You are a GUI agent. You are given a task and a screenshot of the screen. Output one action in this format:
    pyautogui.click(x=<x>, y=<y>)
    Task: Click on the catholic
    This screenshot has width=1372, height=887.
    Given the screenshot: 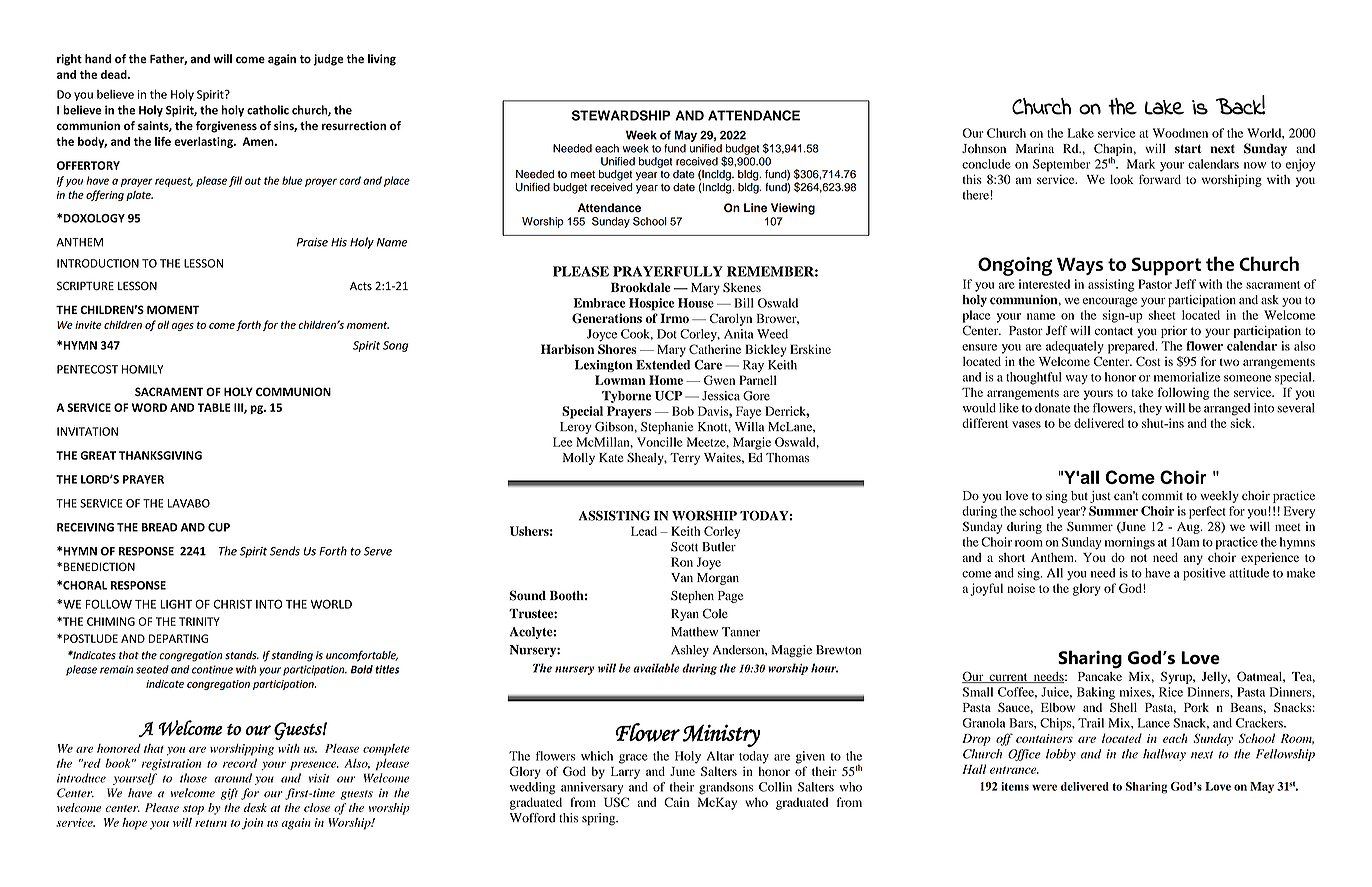 What is the action you would take?
    pyautogui.click(x=268, y=110)
